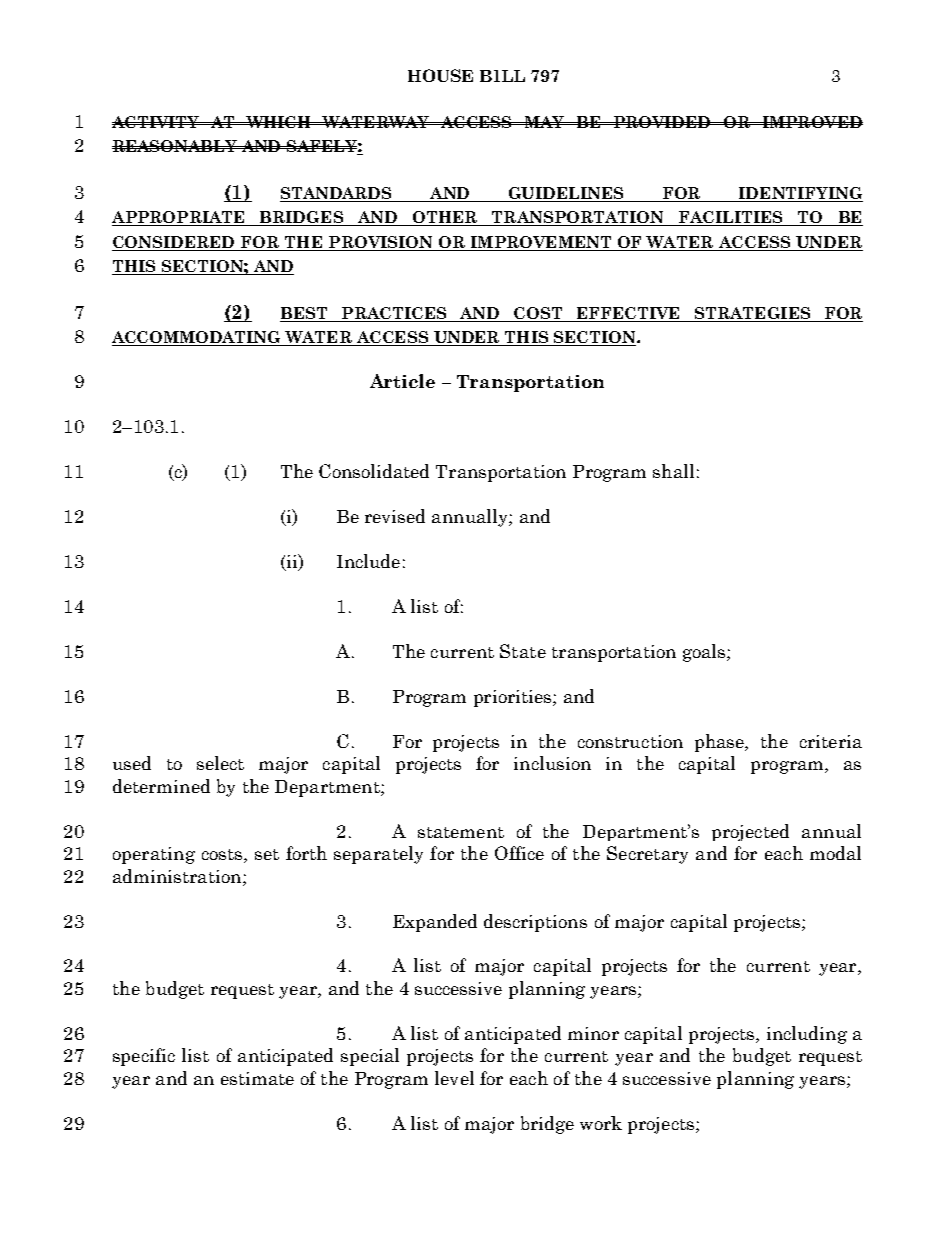 The width and height of the screenshot is (952, 1233). What do you see at coordinates (720, 743) in the screenshot?
I see `phase` at bounding box center [720, 743].
